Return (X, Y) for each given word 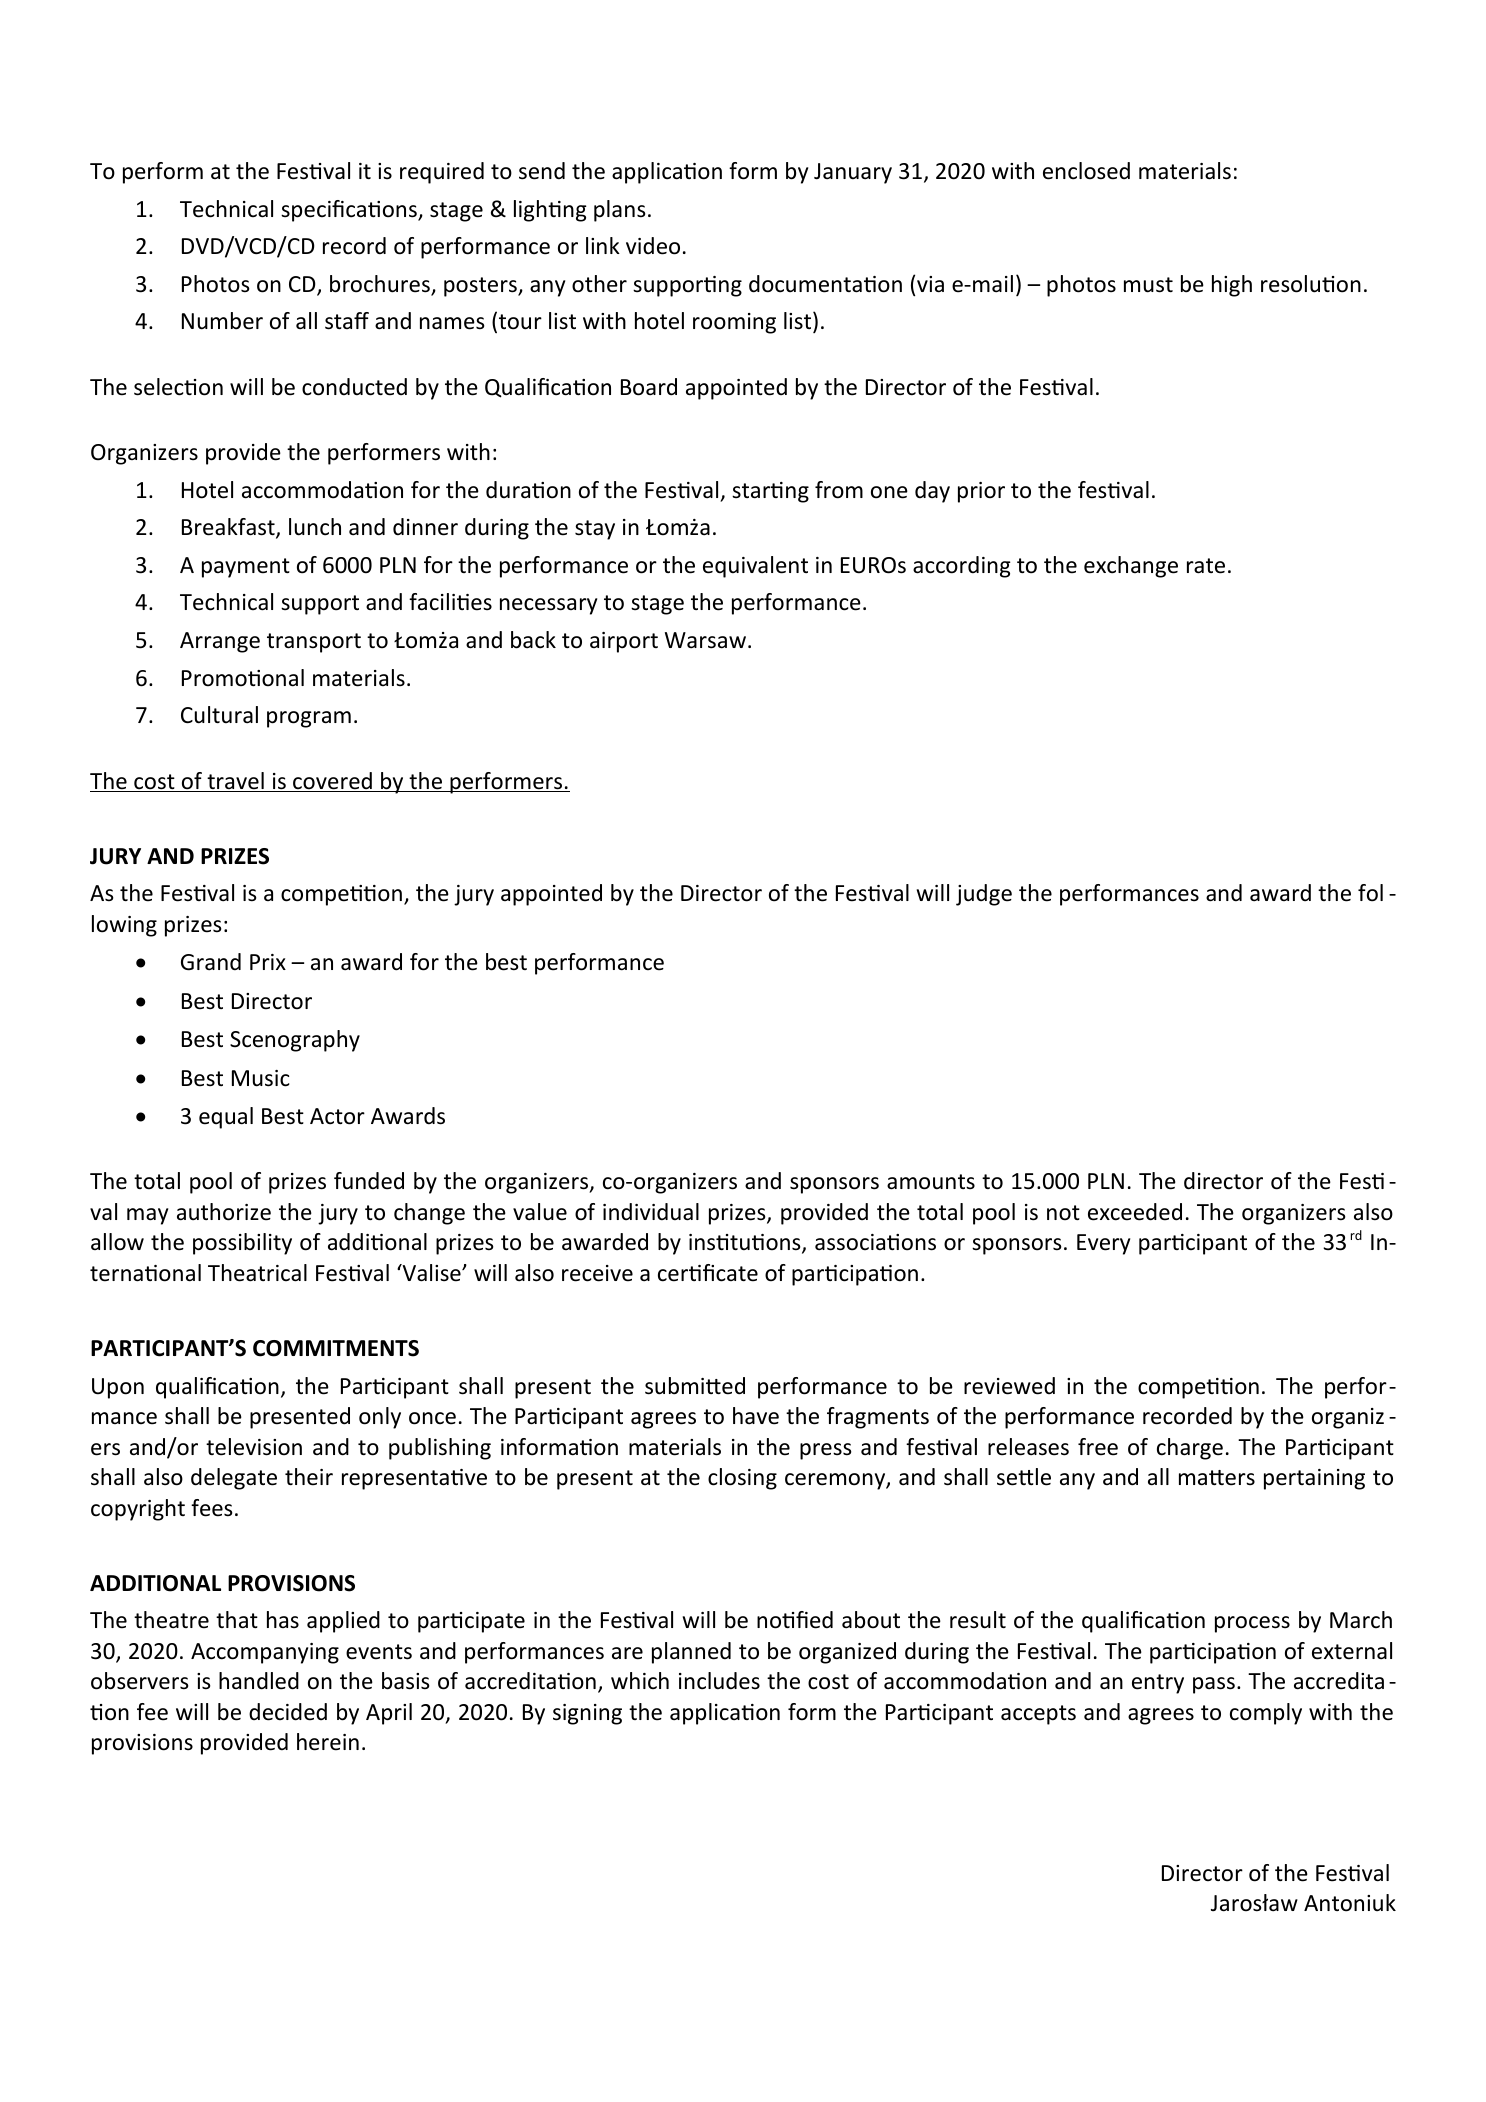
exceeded (1135, 1212)
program (309, 719)
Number (222, 321)
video (653, 246)
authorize (224, 1212)
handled (259, 1681)
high (1232, 286)
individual (651, 1212)
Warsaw (705, 640)
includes (719, 1681)
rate (1206, 566)
